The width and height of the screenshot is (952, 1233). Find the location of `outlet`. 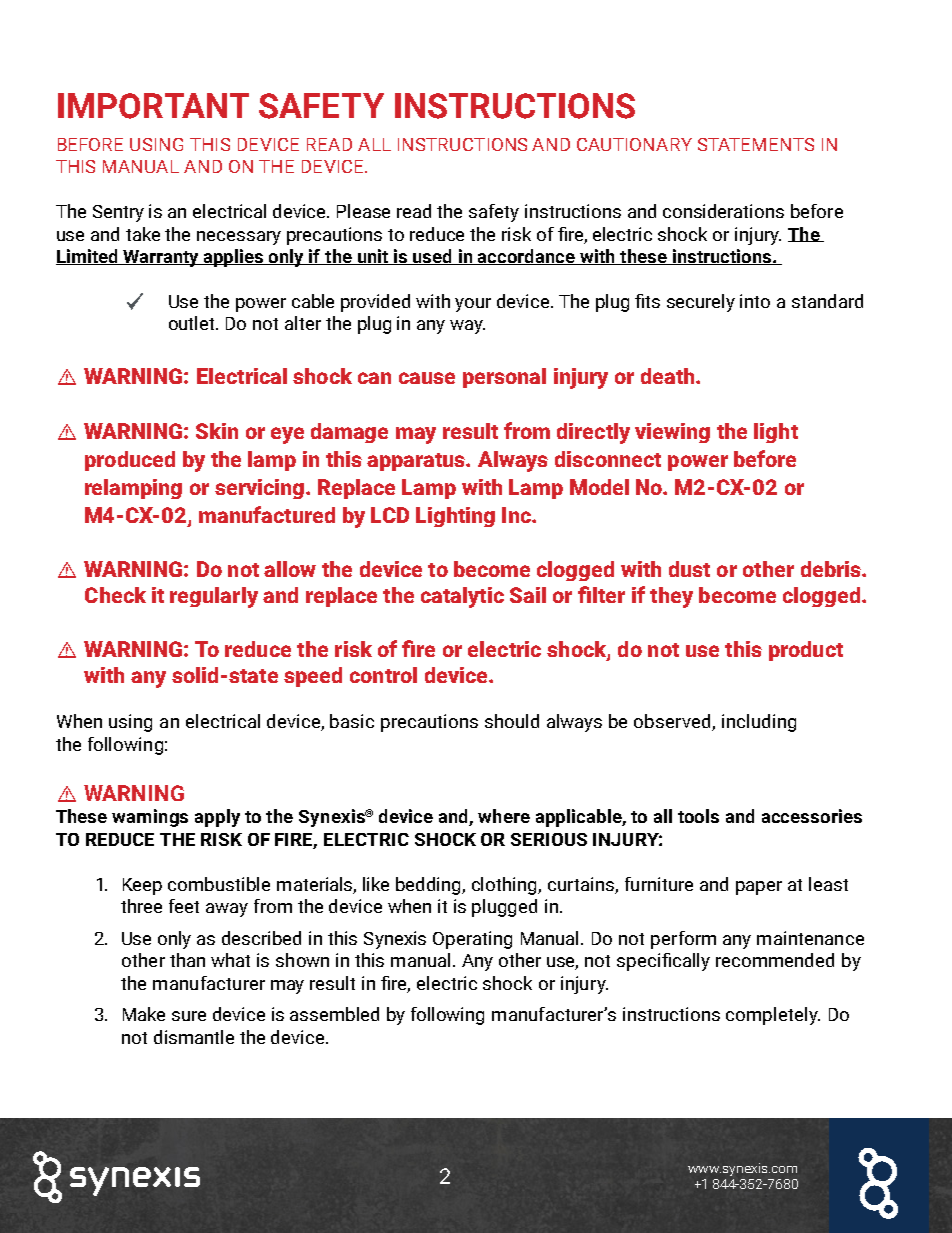

outlet is located at coordinates (193, 323).
